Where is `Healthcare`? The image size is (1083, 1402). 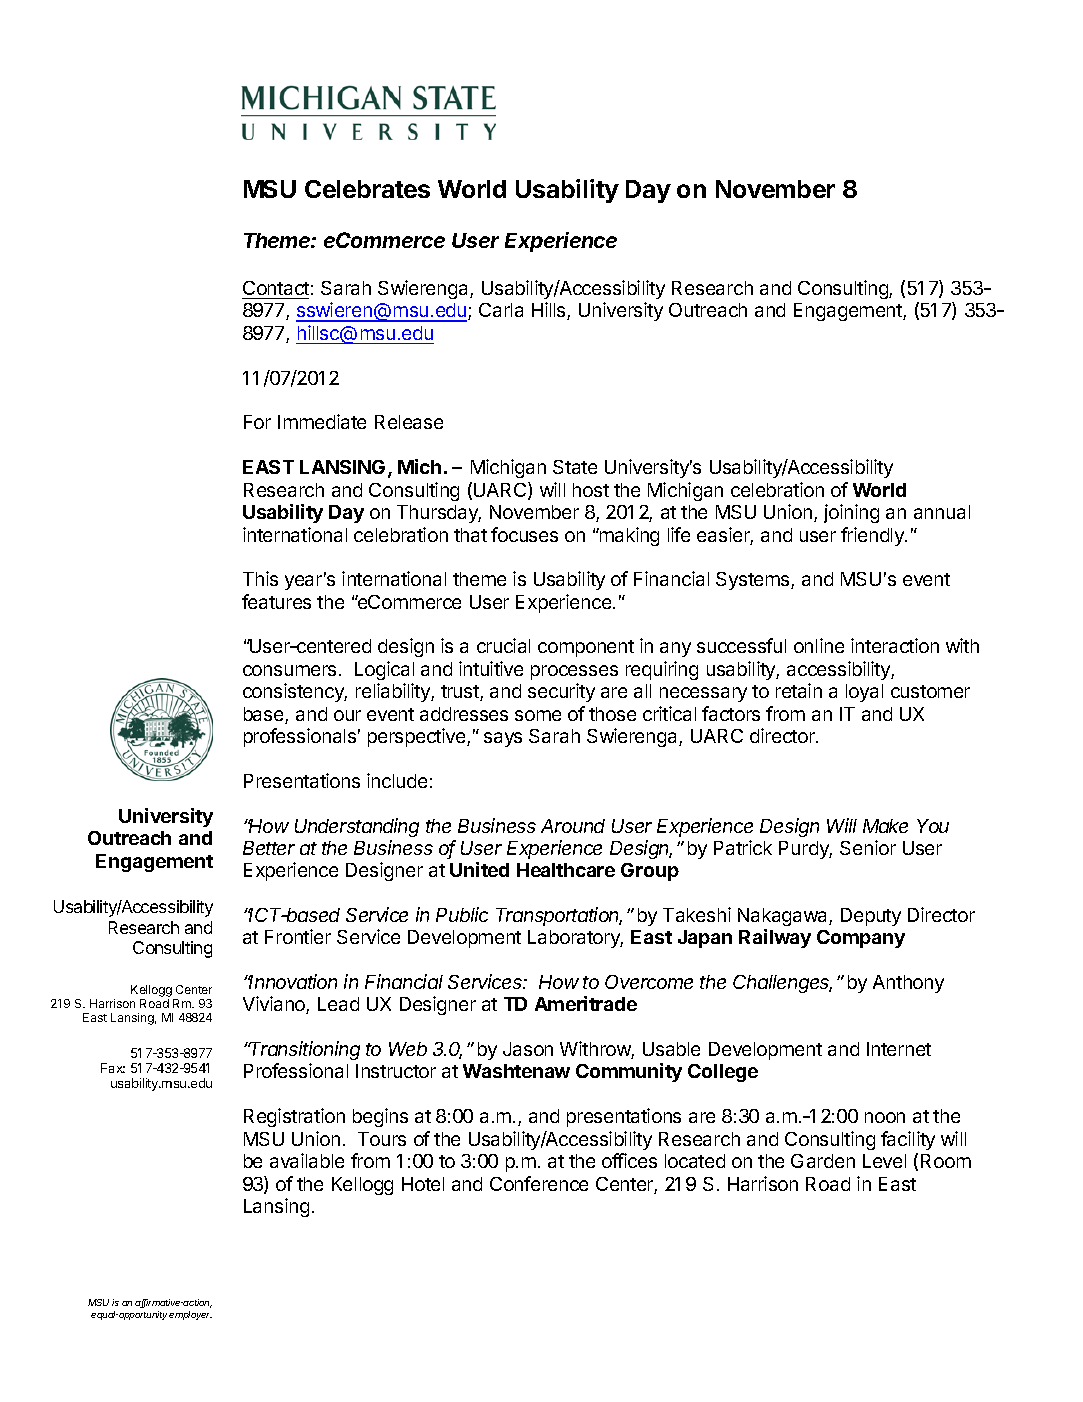
Healthcare is located at coordinates (566, 870).
